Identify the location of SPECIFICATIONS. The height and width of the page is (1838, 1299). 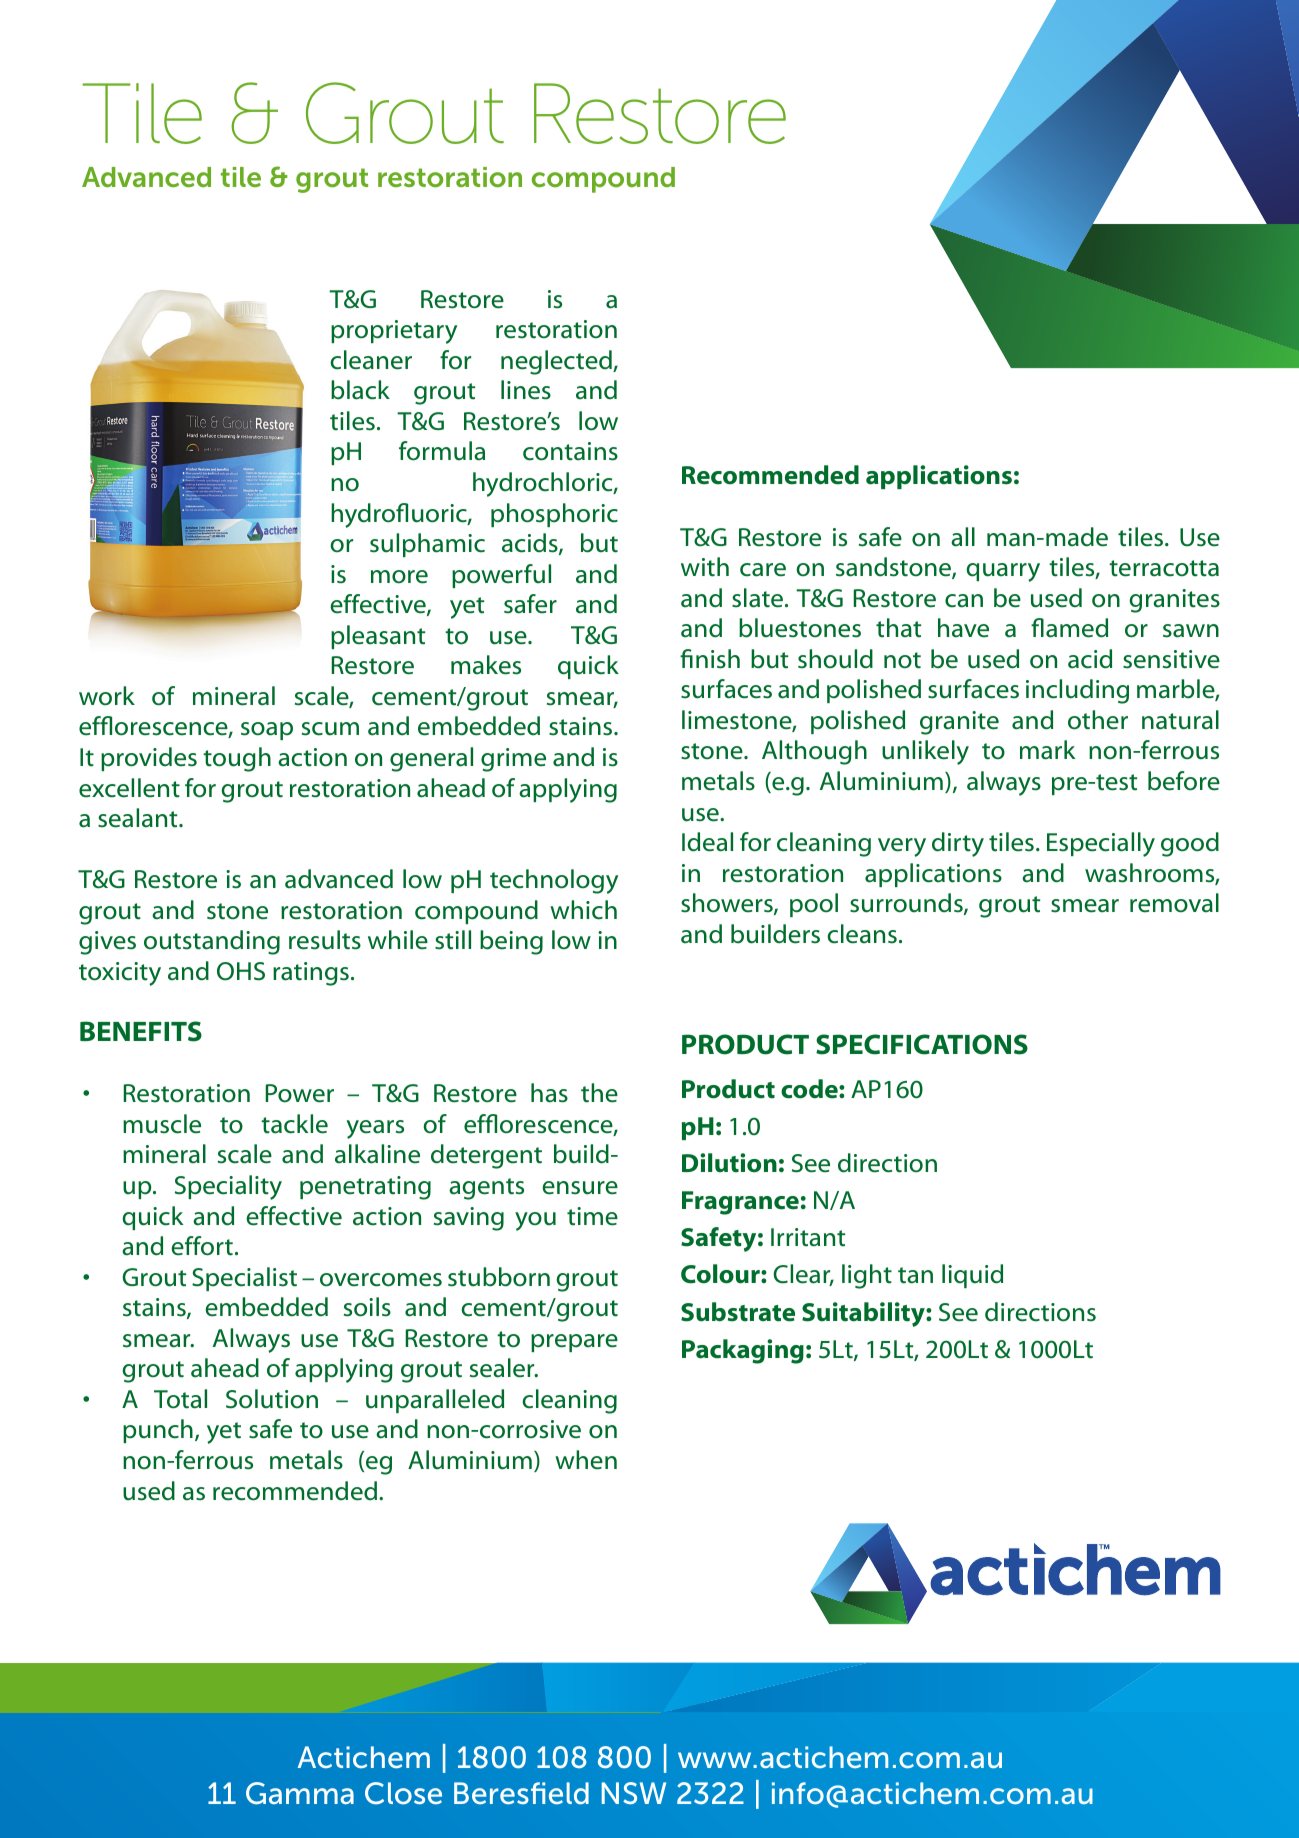
(922, 1044).
